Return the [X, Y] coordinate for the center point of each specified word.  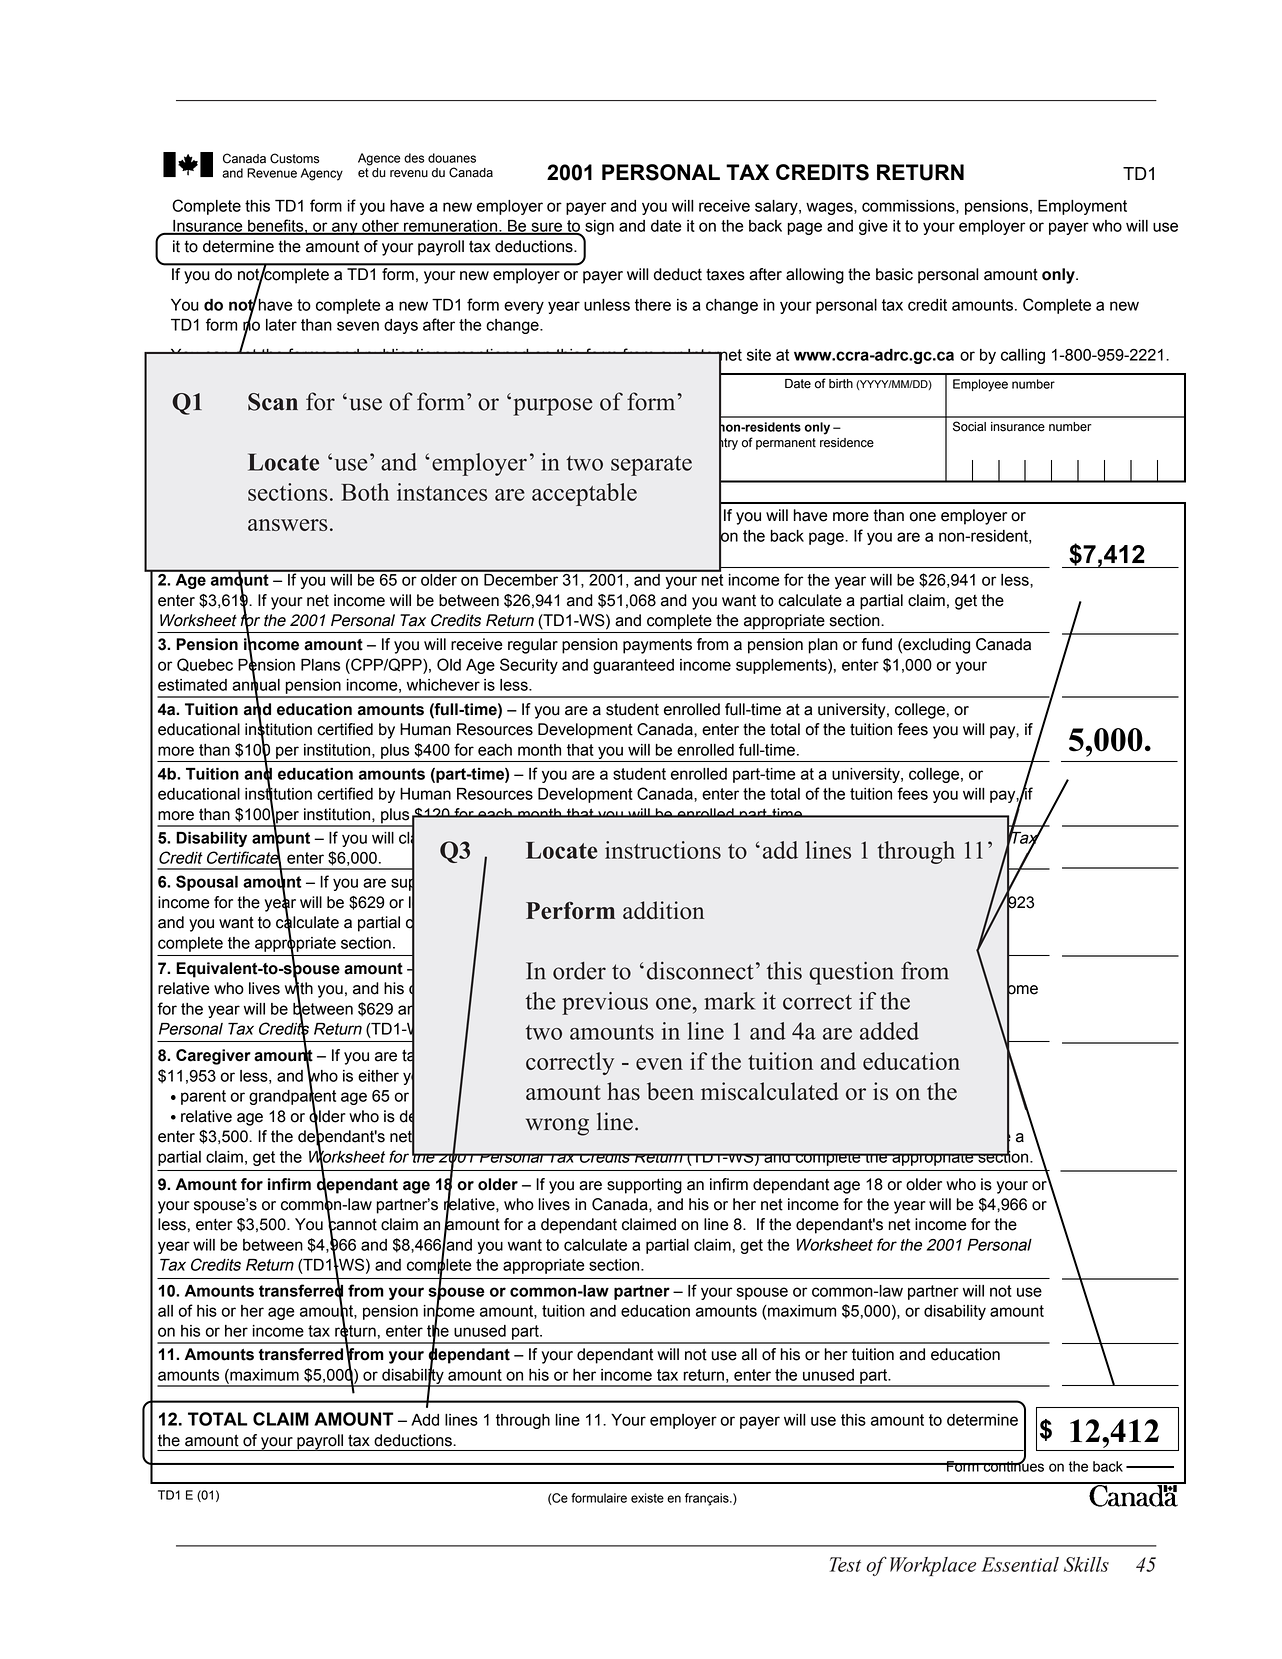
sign [598, 229]
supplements [782, 666]
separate [651, 466]
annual [256, 685]
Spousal [207, 883]
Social [969, 426]
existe [647, 1498]
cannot [352, 1224]
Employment [1082, 207]
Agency [322, 174]
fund [877, 644]
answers [288, 525]
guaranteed [633, 666]
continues [1012, 1465]
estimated [192, 685]
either [378, 1076]
